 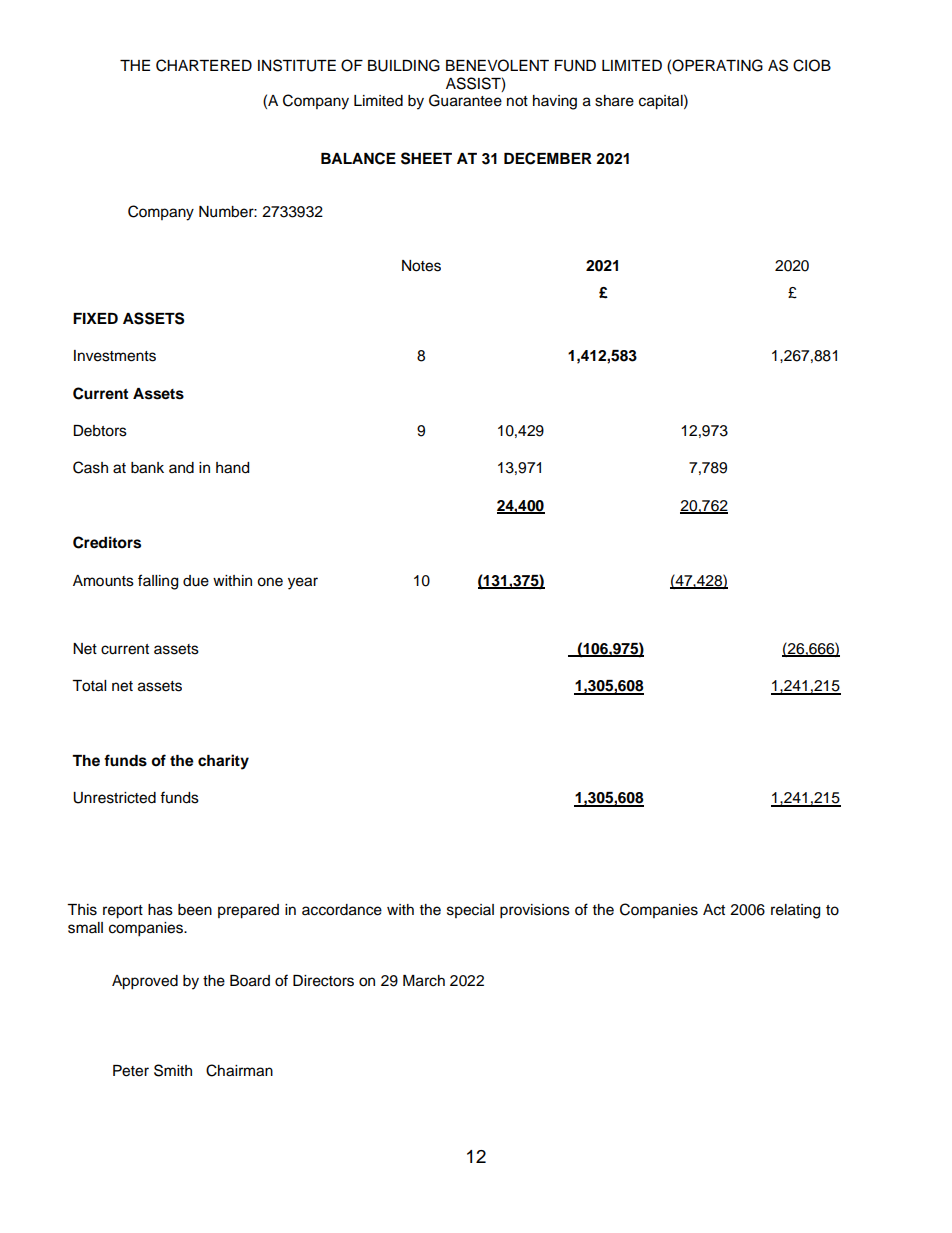 I want to click on CHARTERED, so click(x=204, y=65).
